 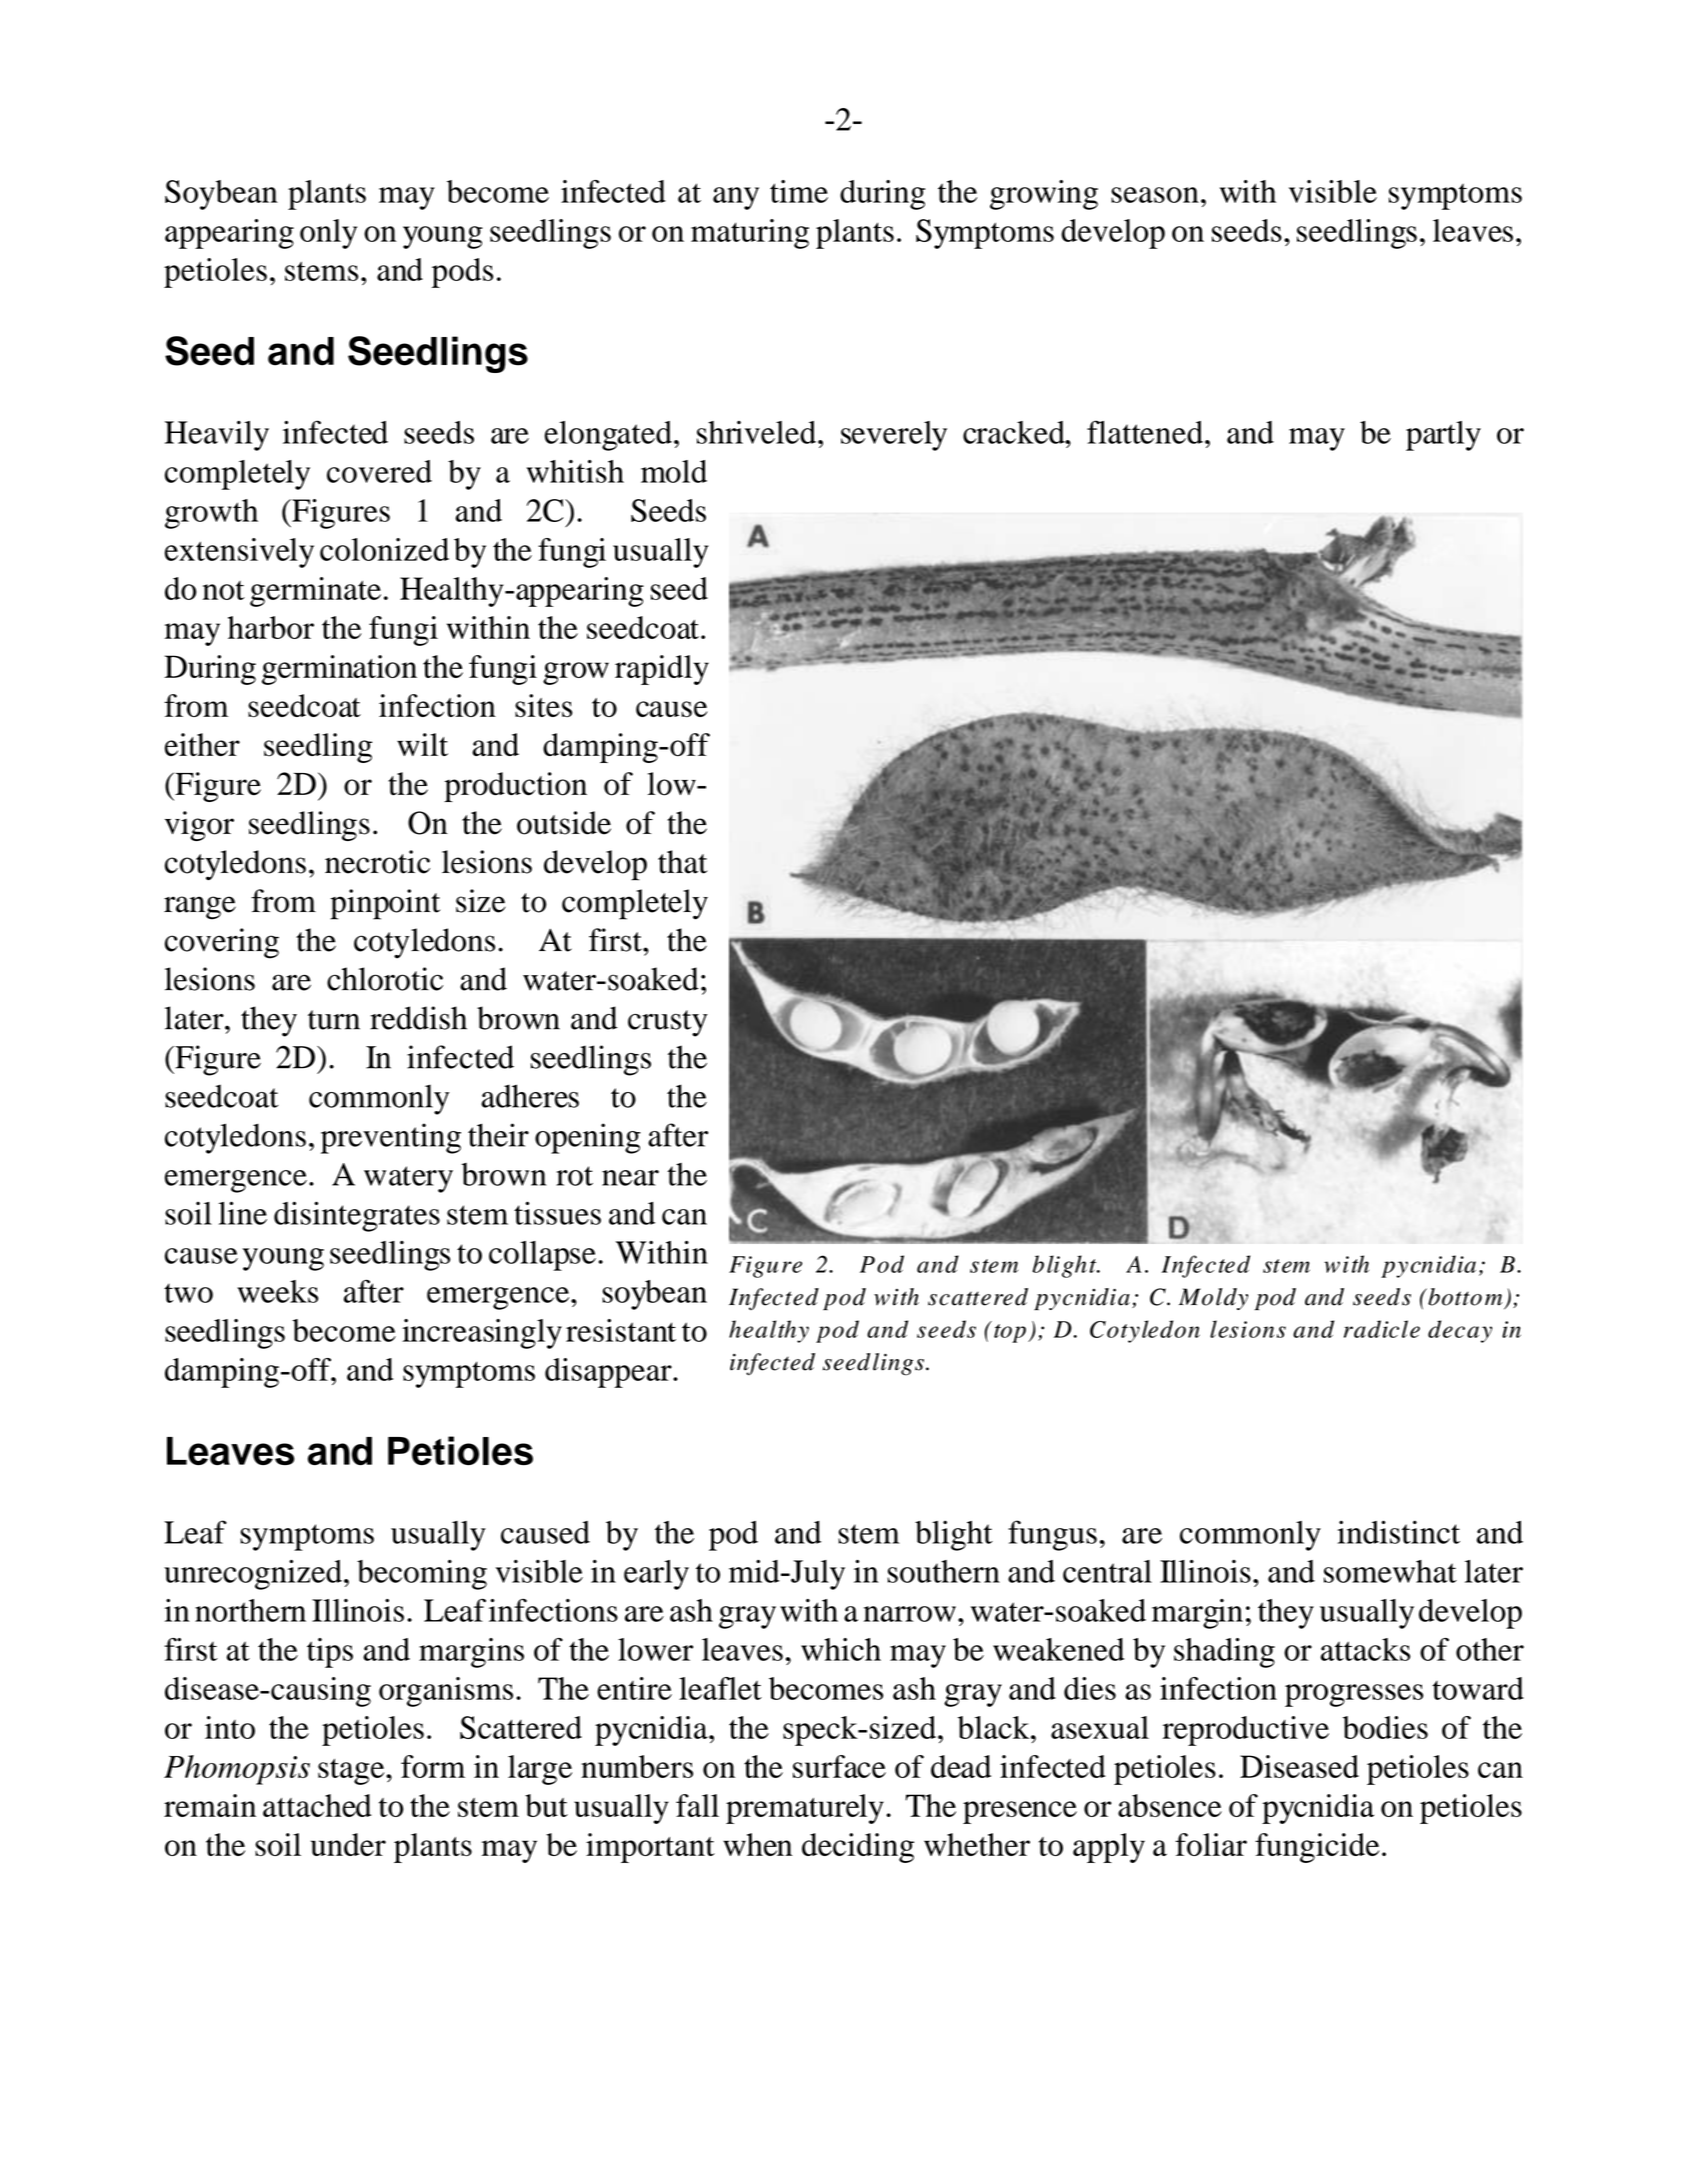 What do you see at coordinates (317, 1805) in the image?
I see `attached` at bounding box center [317, 1805].
